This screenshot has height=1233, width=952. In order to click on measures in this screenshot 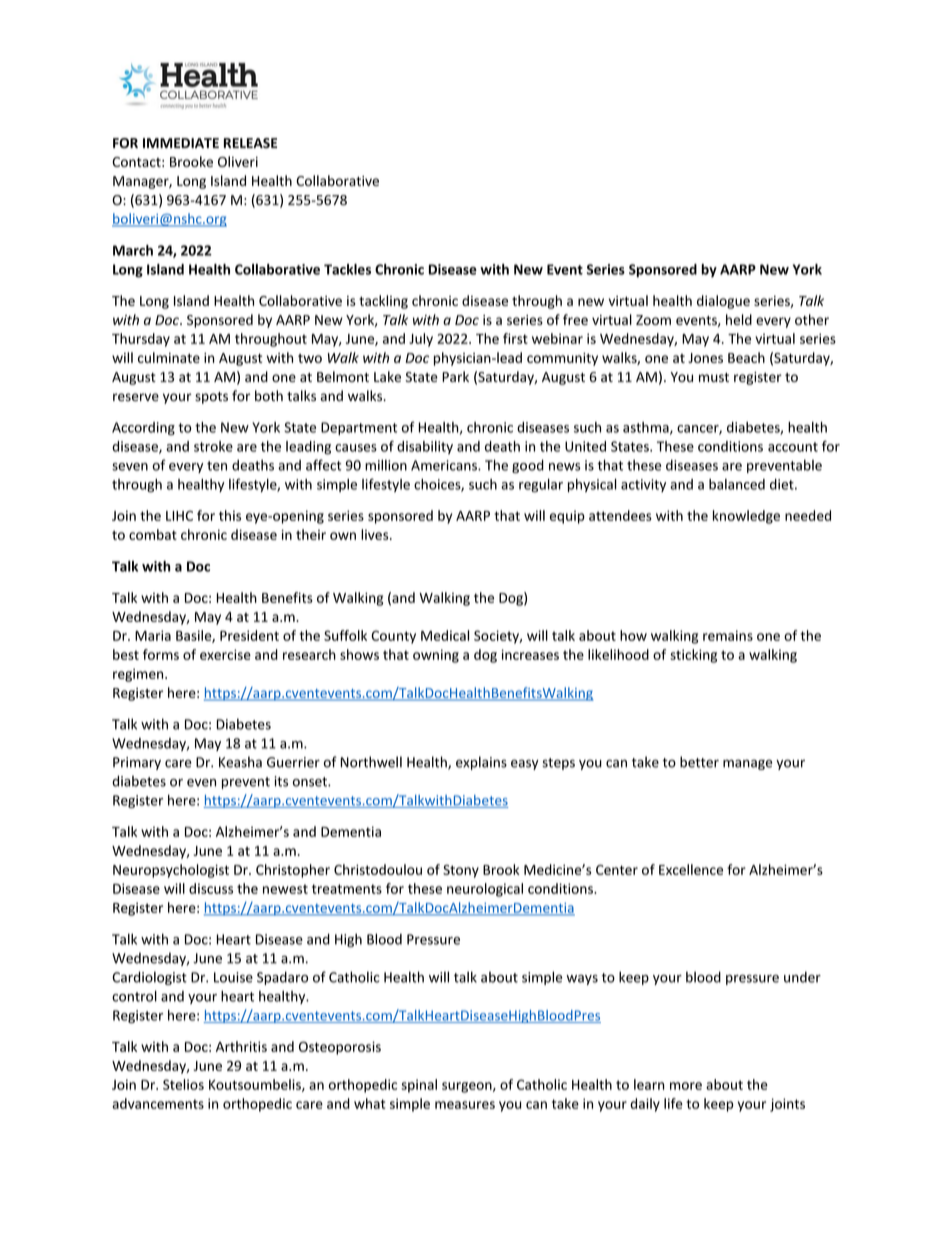, I will do `click(465, 1105)`.
